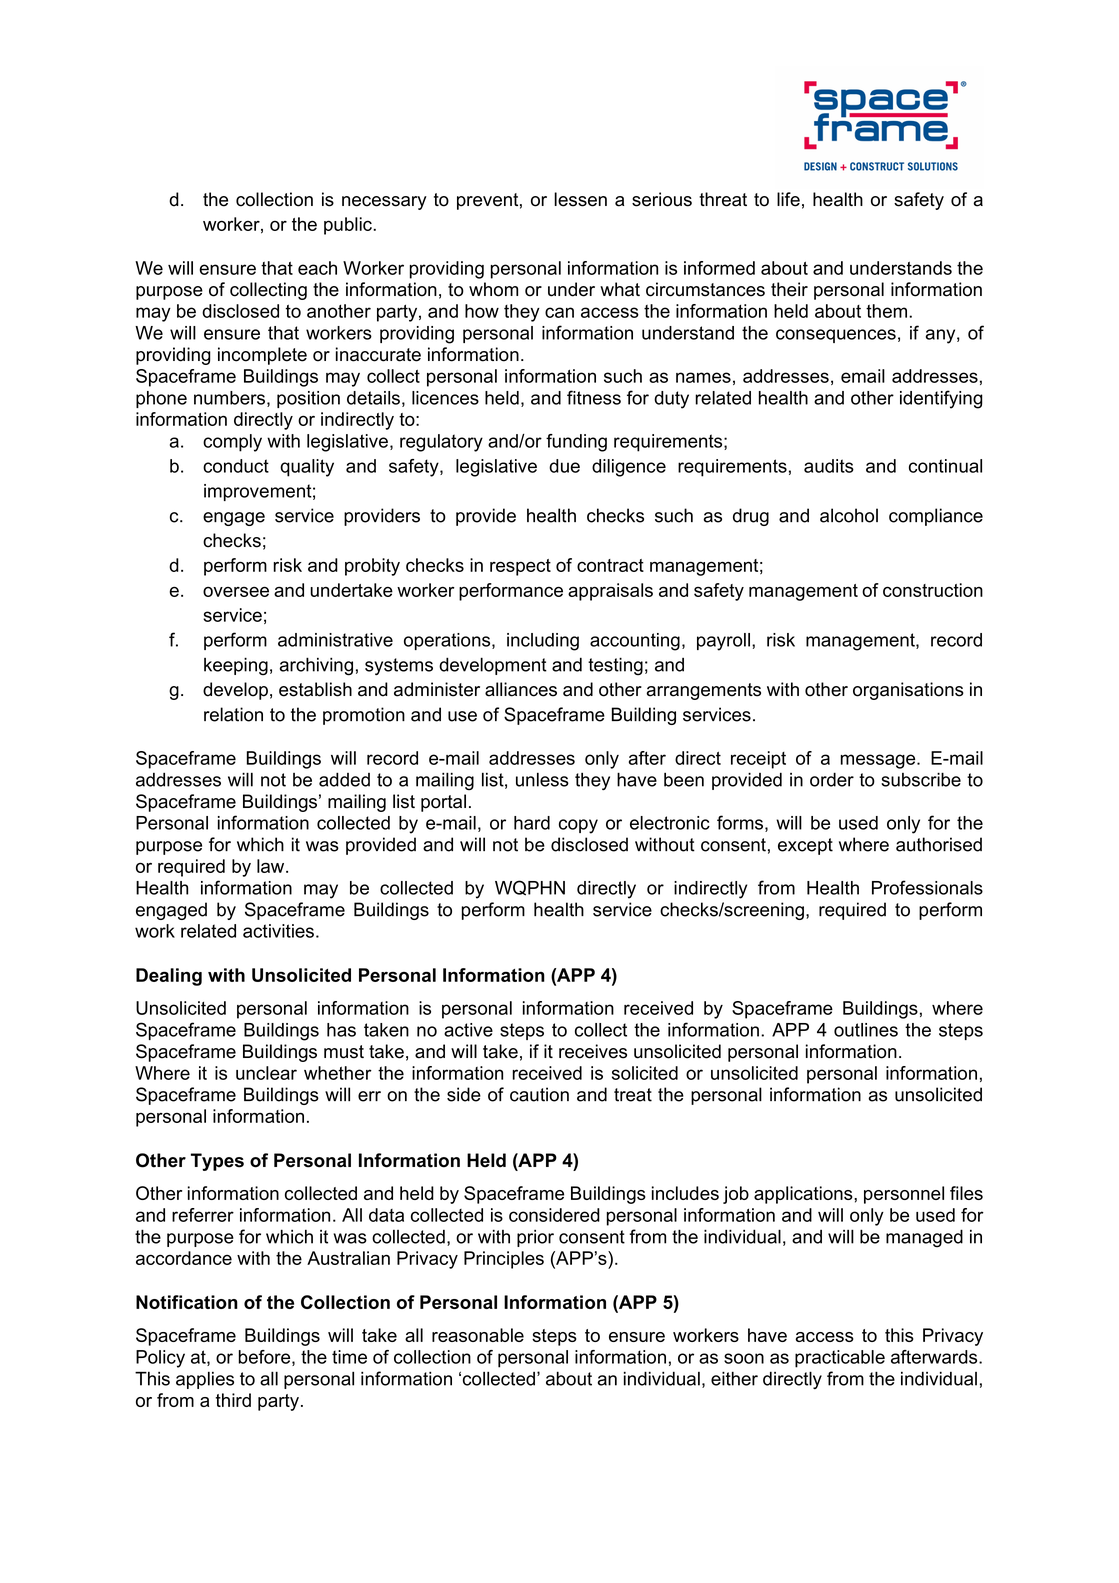  What do you see at coordinates (233, 1400) in the page?
I see `third` at bounding box center [233, 1400].
